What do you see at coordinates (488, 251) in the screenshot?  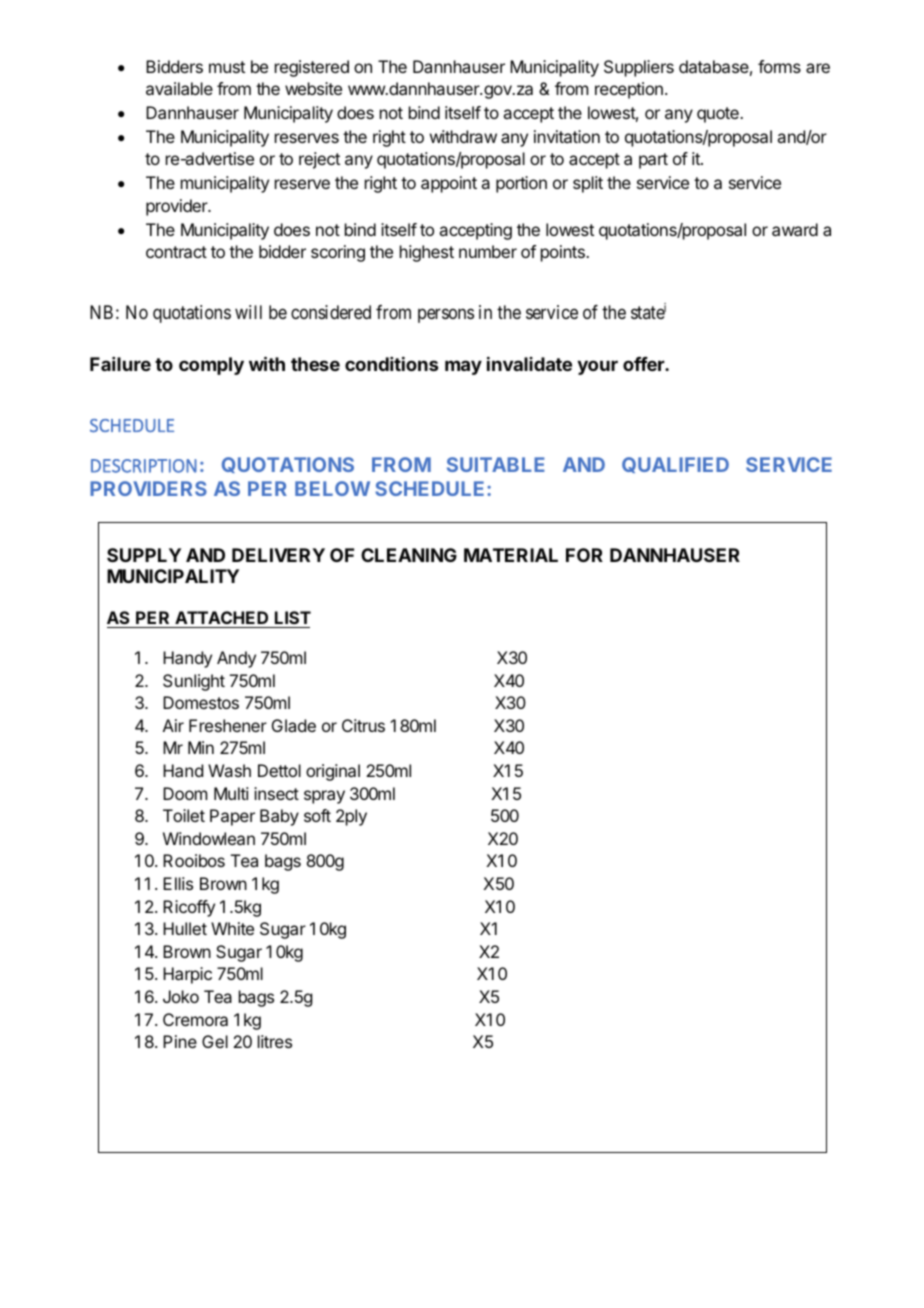 I see `number` at bounding box center [488, 251].
